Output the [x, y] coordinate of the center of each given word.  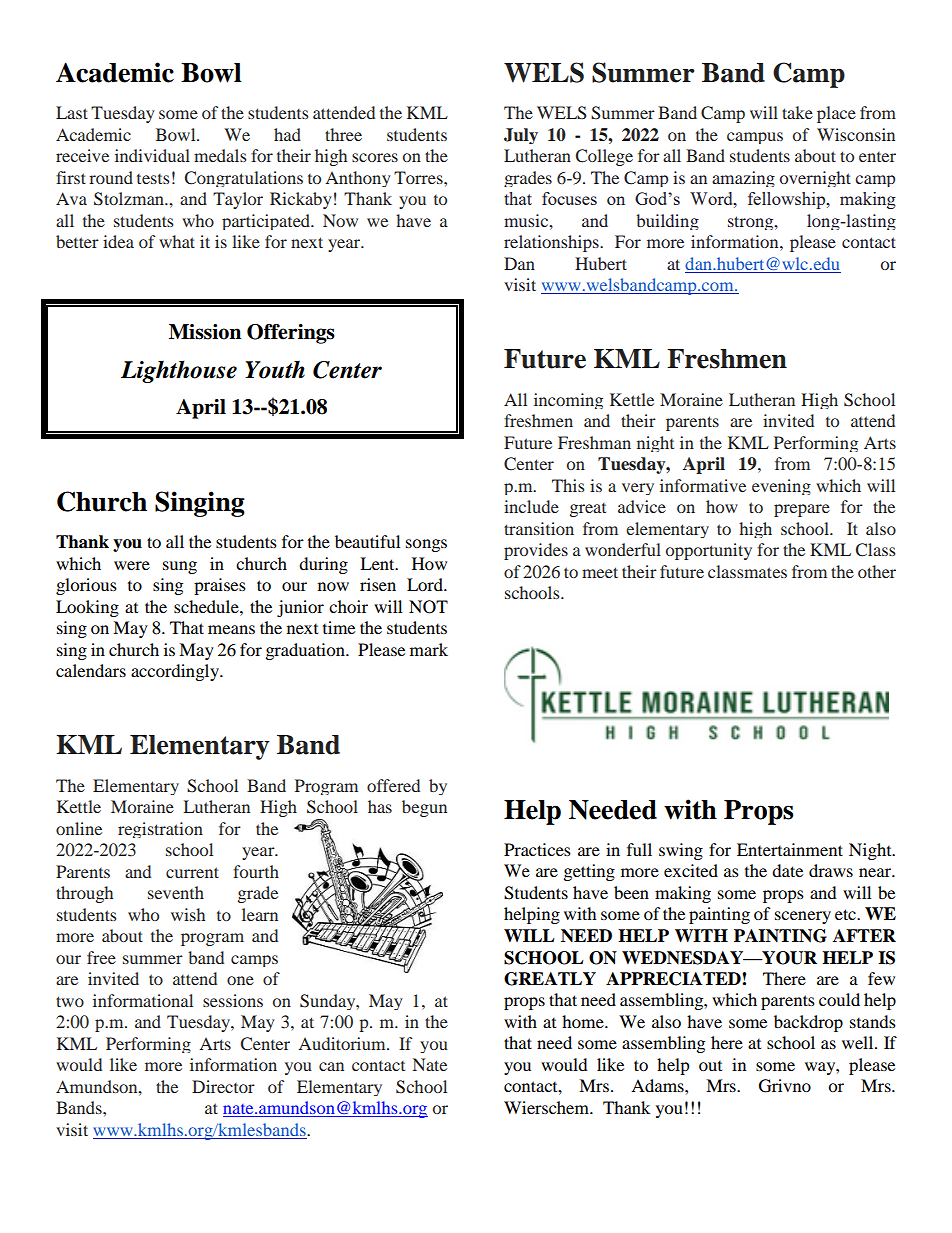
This [568, 485]
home [584, 1021]
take [797, 112]
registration [160, 830]
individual [152, 155]
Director [223, 1086]
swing [681, 851]
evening [781, 487]
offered [393, 785]
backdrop [808, 1023]
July [521, 136]
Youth [275, 369]
